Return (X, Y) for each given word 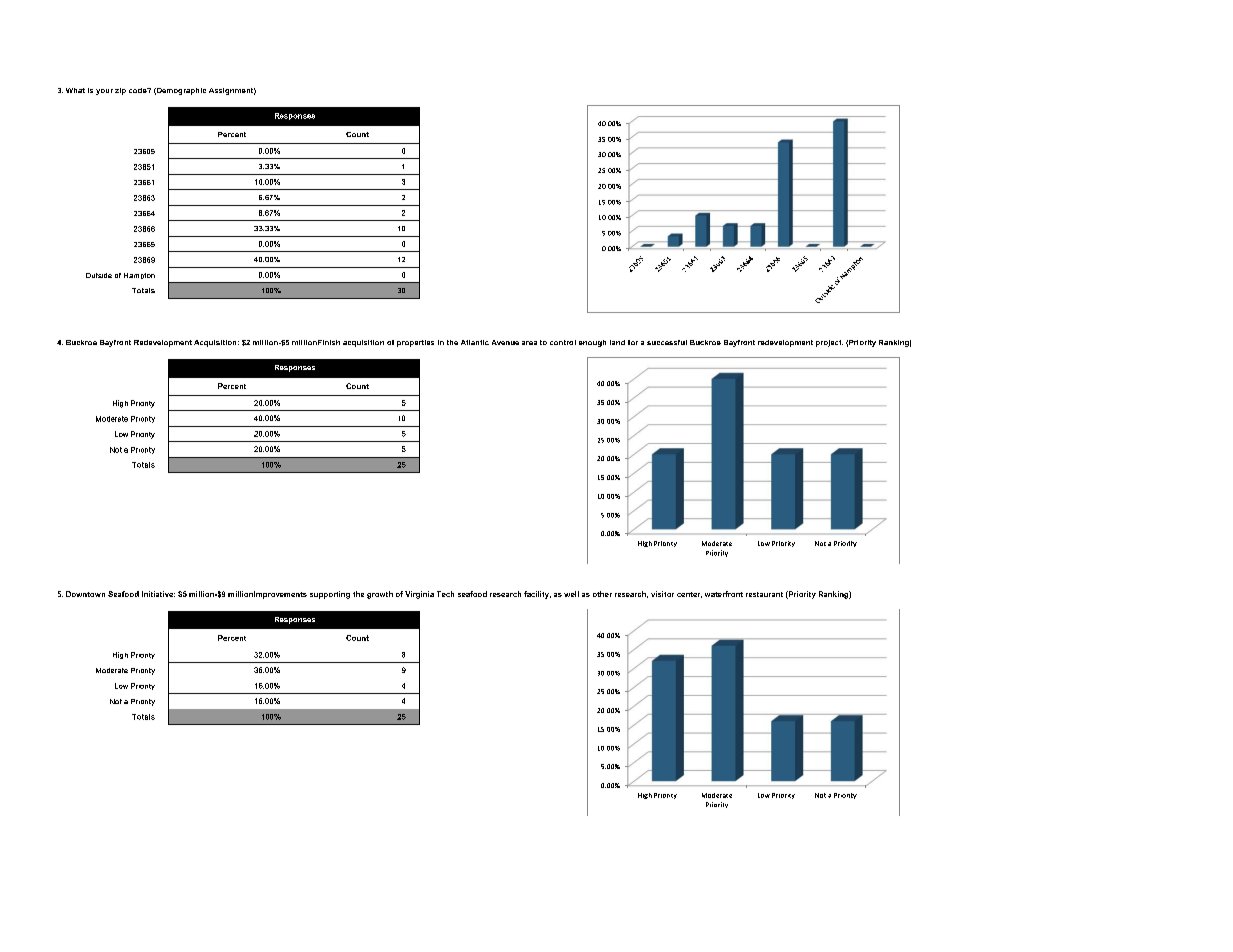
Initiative (158, 594)
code (139, 90)
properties (415, 343)
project (829, 343)
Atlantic (475, 342)
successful (667, 342)
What (75, 90)
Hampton (139, 276)
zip (120, 91)
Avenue (505, 342)
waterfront (724, 594)
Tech (445, 594)
